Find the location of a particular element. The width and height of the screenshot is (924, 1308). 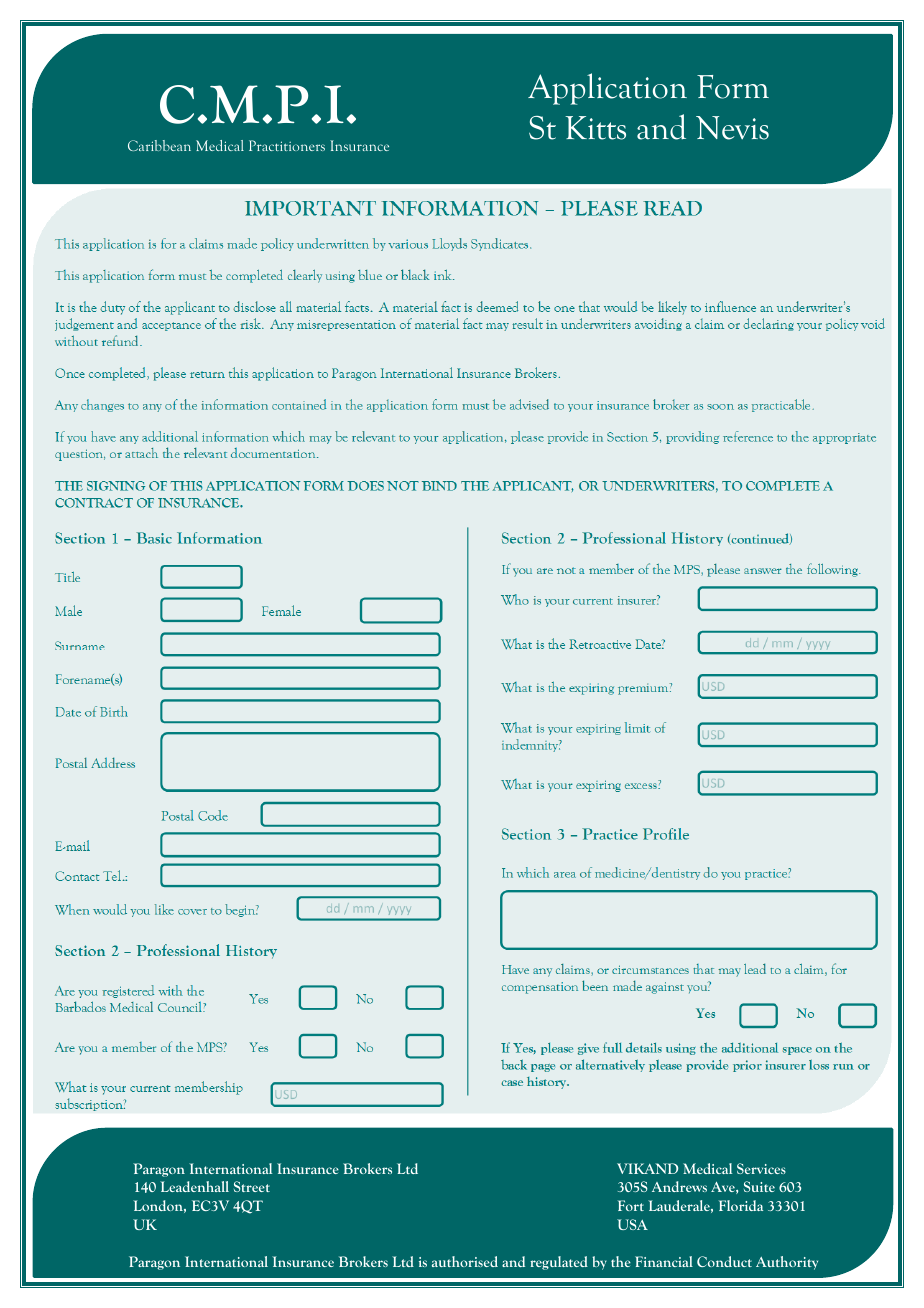

premium is located at coordinates (644, 689).
